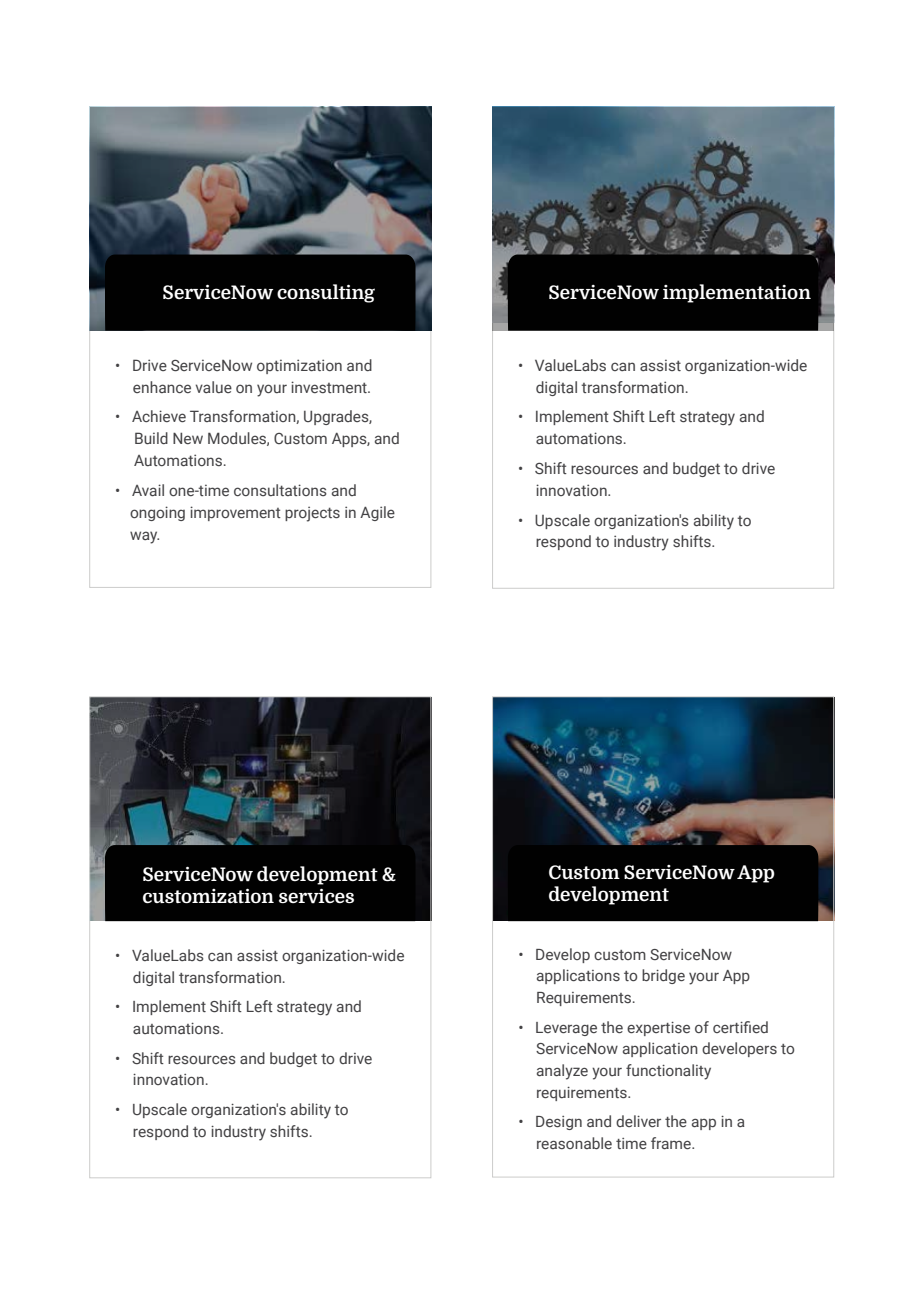  Describe the element at coordinates (316, 896) in the document. I see `services` at that location.
